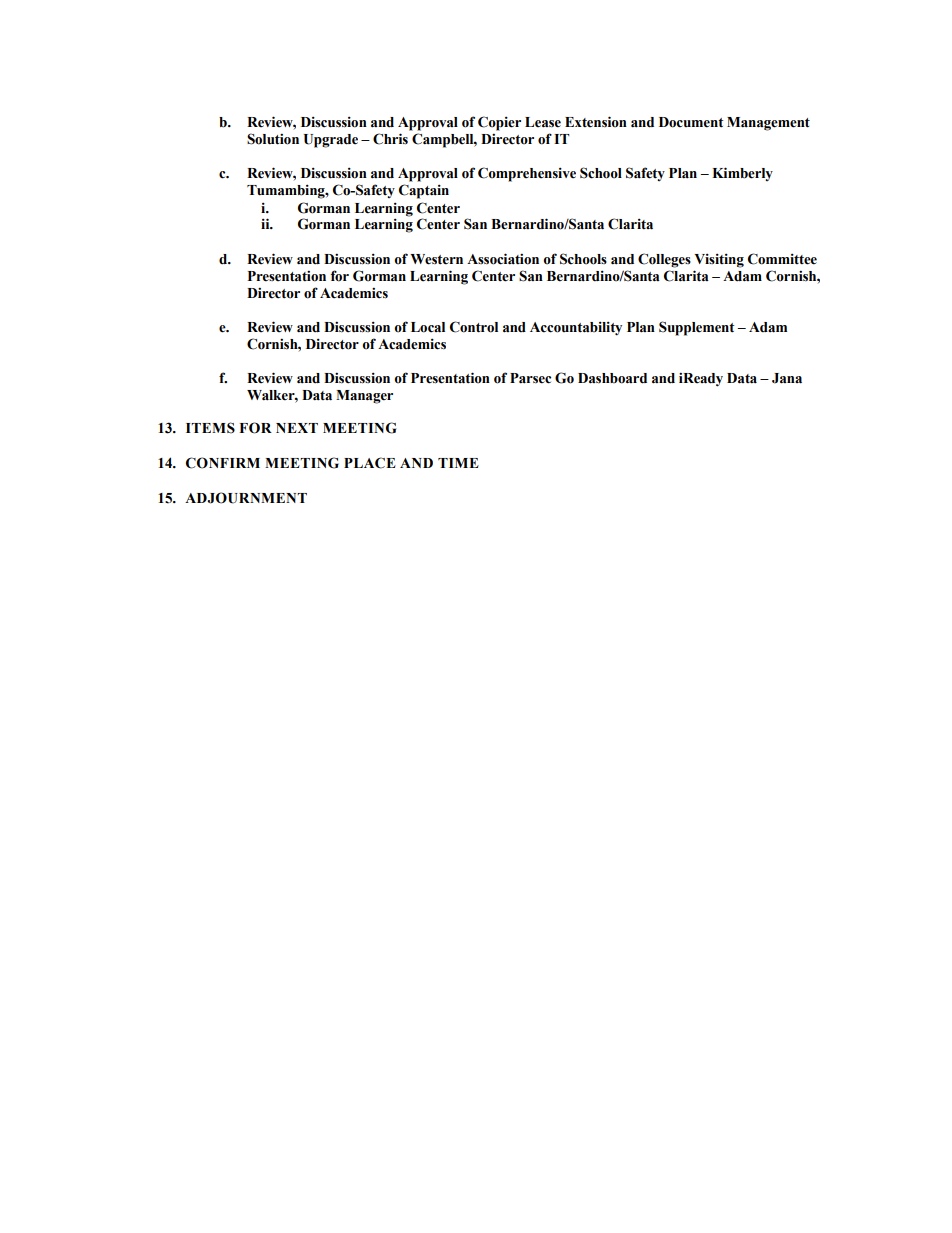  What do you see at coordinates (691, 122) in the screenshot?
I see `Document` at bounding box center [691, 122].
